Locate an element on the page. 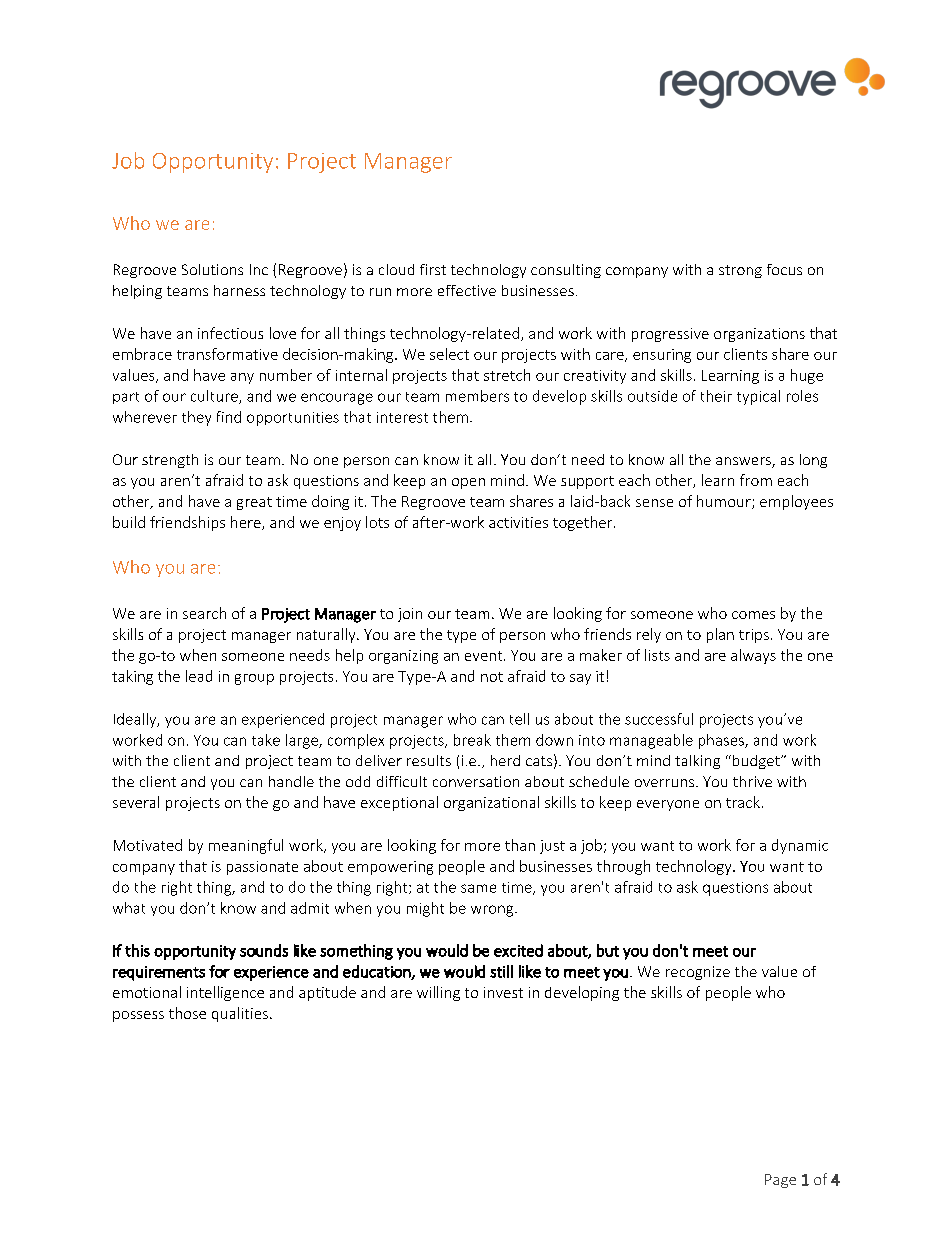 This page has width=952, height=1233. qualities is located at coordinates (240, 1014).
